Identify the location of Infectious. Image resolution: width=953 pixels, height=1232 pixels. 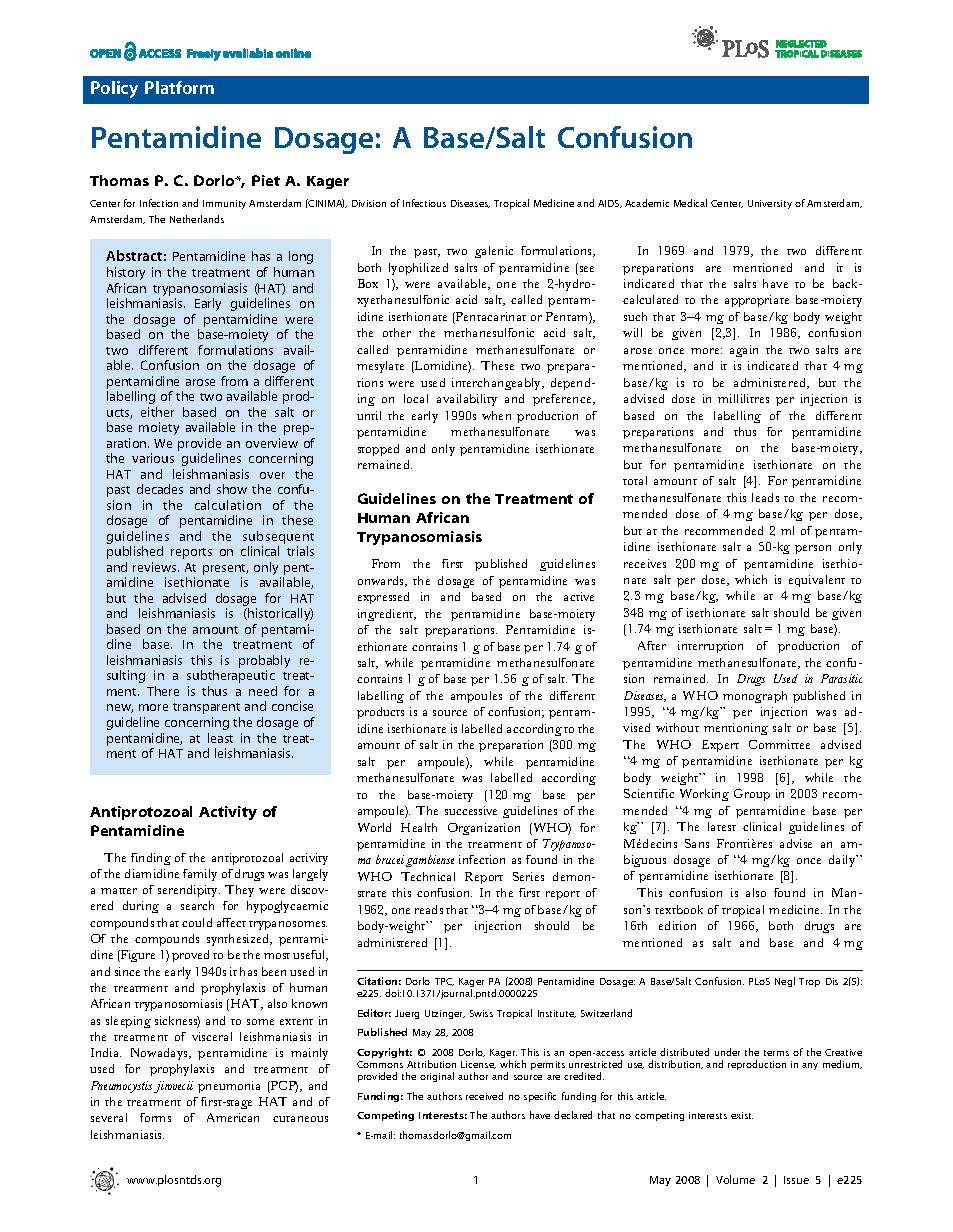
(424, 203).
